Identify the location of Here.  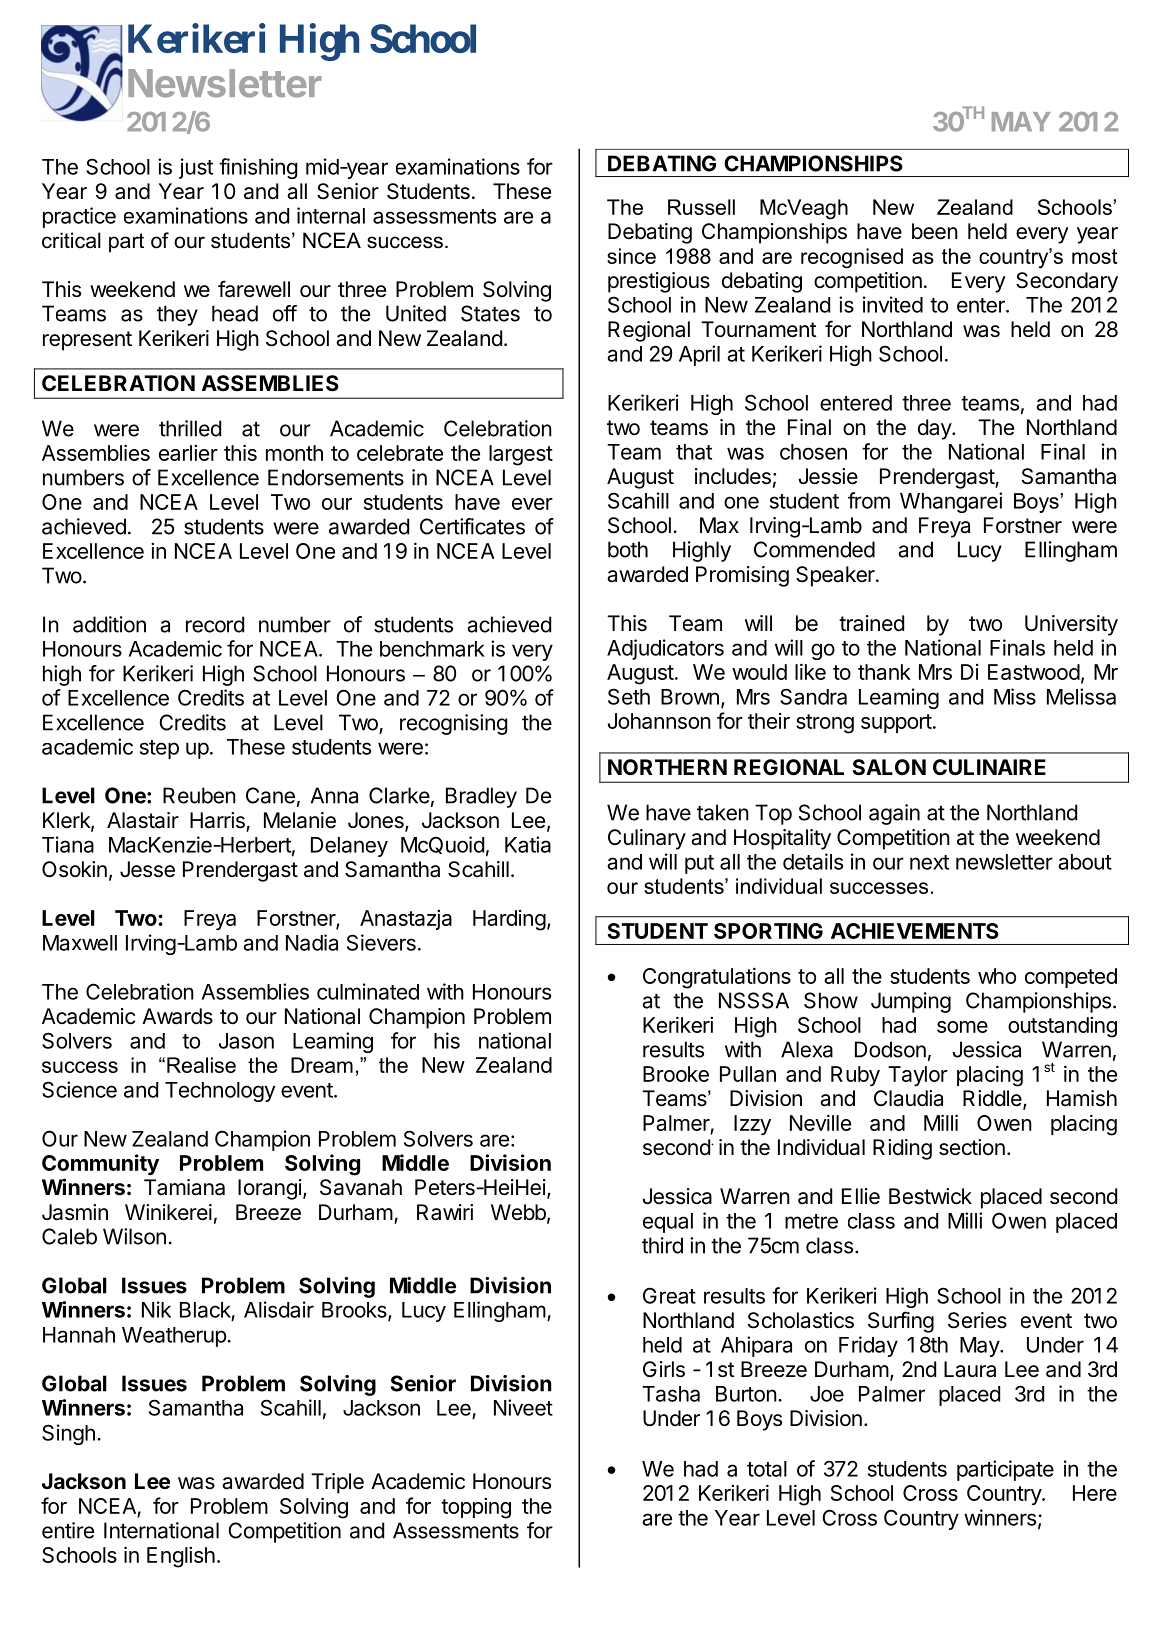
(1095, 1493).
